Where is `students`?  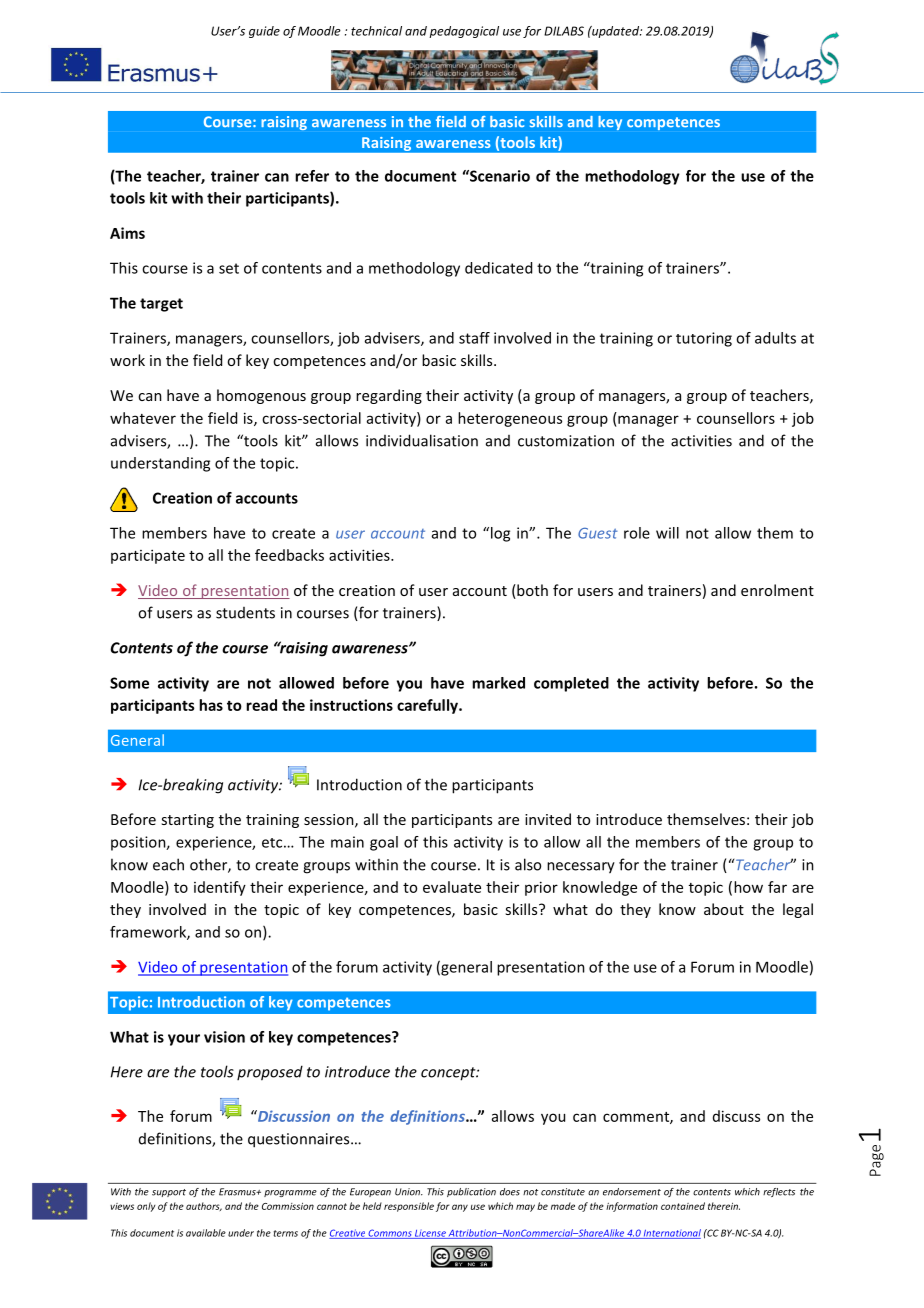
students is located at coordinates (245, 613).
